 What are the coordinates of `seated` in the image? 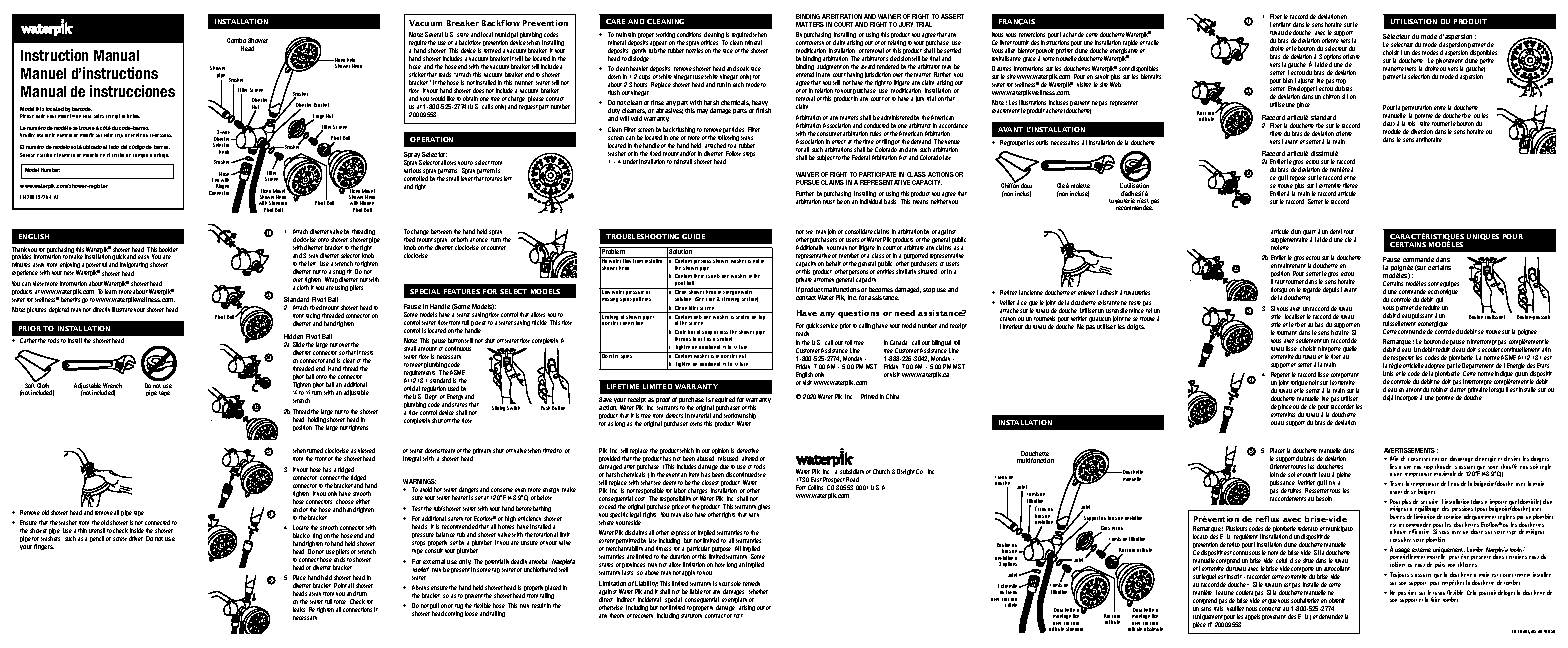 It's located at (743, 315).
